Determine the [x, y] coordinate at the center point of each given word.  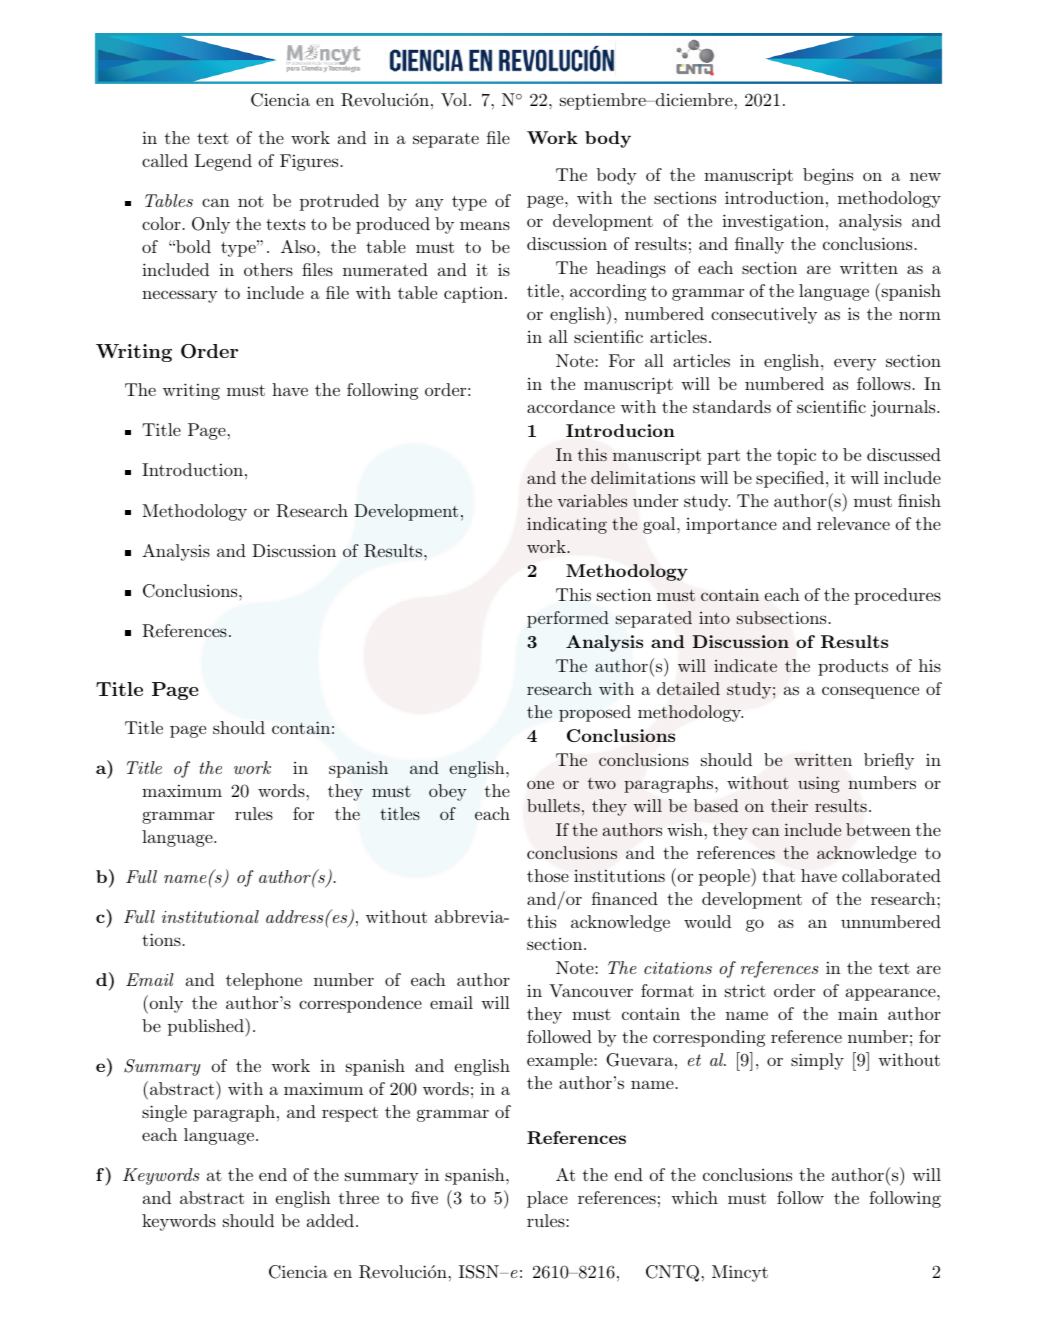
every [855, 364]
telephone [264, 981]
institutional [210, 916]
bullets [553, 805]
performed [568, 619]
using [819, 784]
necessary [180, 296]
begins [828, 176]
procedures [897, 596]
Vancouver [591, 990]
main [858, 1013]
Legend [223, 162]
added [330, 1220]
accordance [571, 406]
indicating [567, 525]
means [485, 225]
